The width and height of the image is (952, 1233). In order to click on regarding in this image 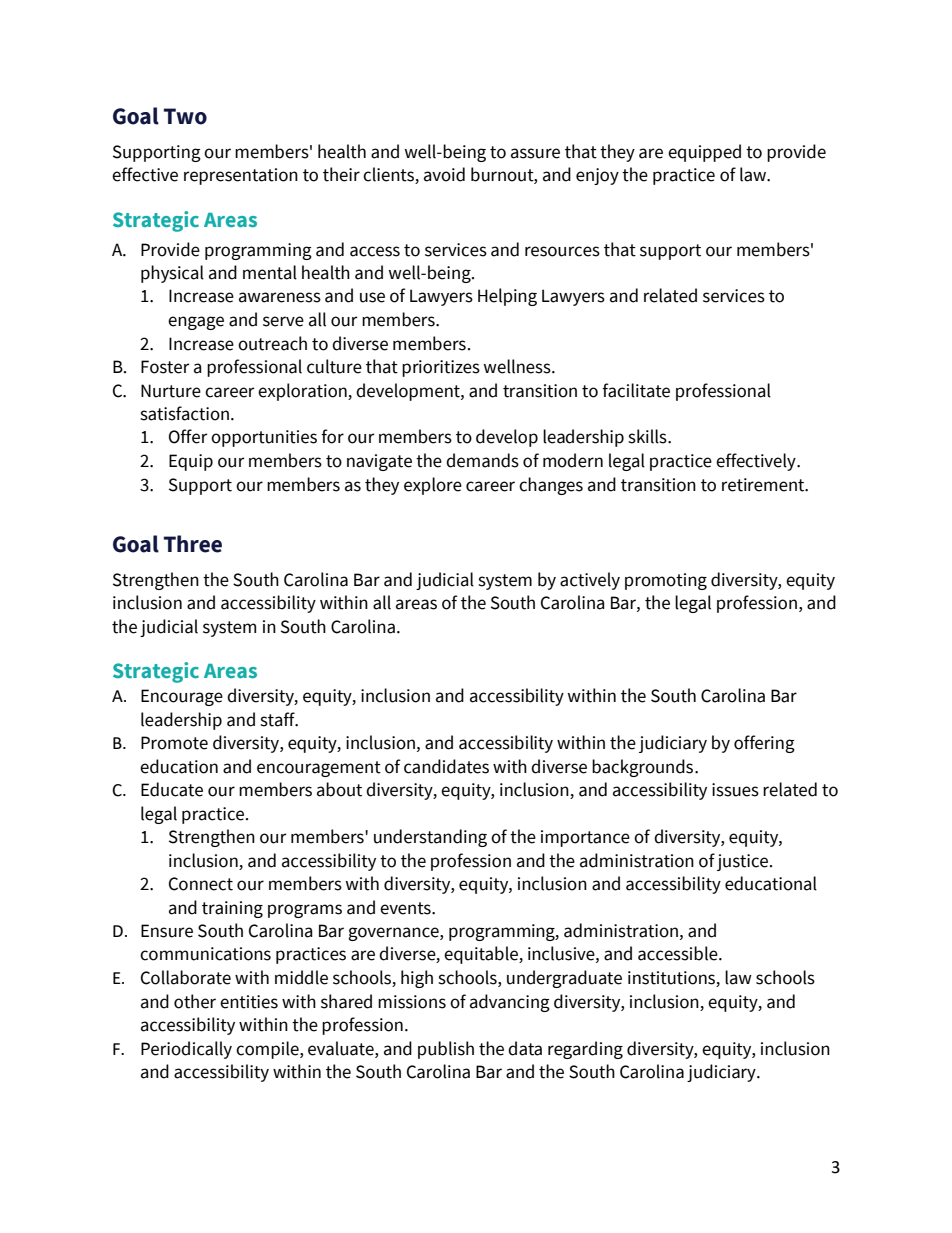, I will do `click(585, 1050)`.
